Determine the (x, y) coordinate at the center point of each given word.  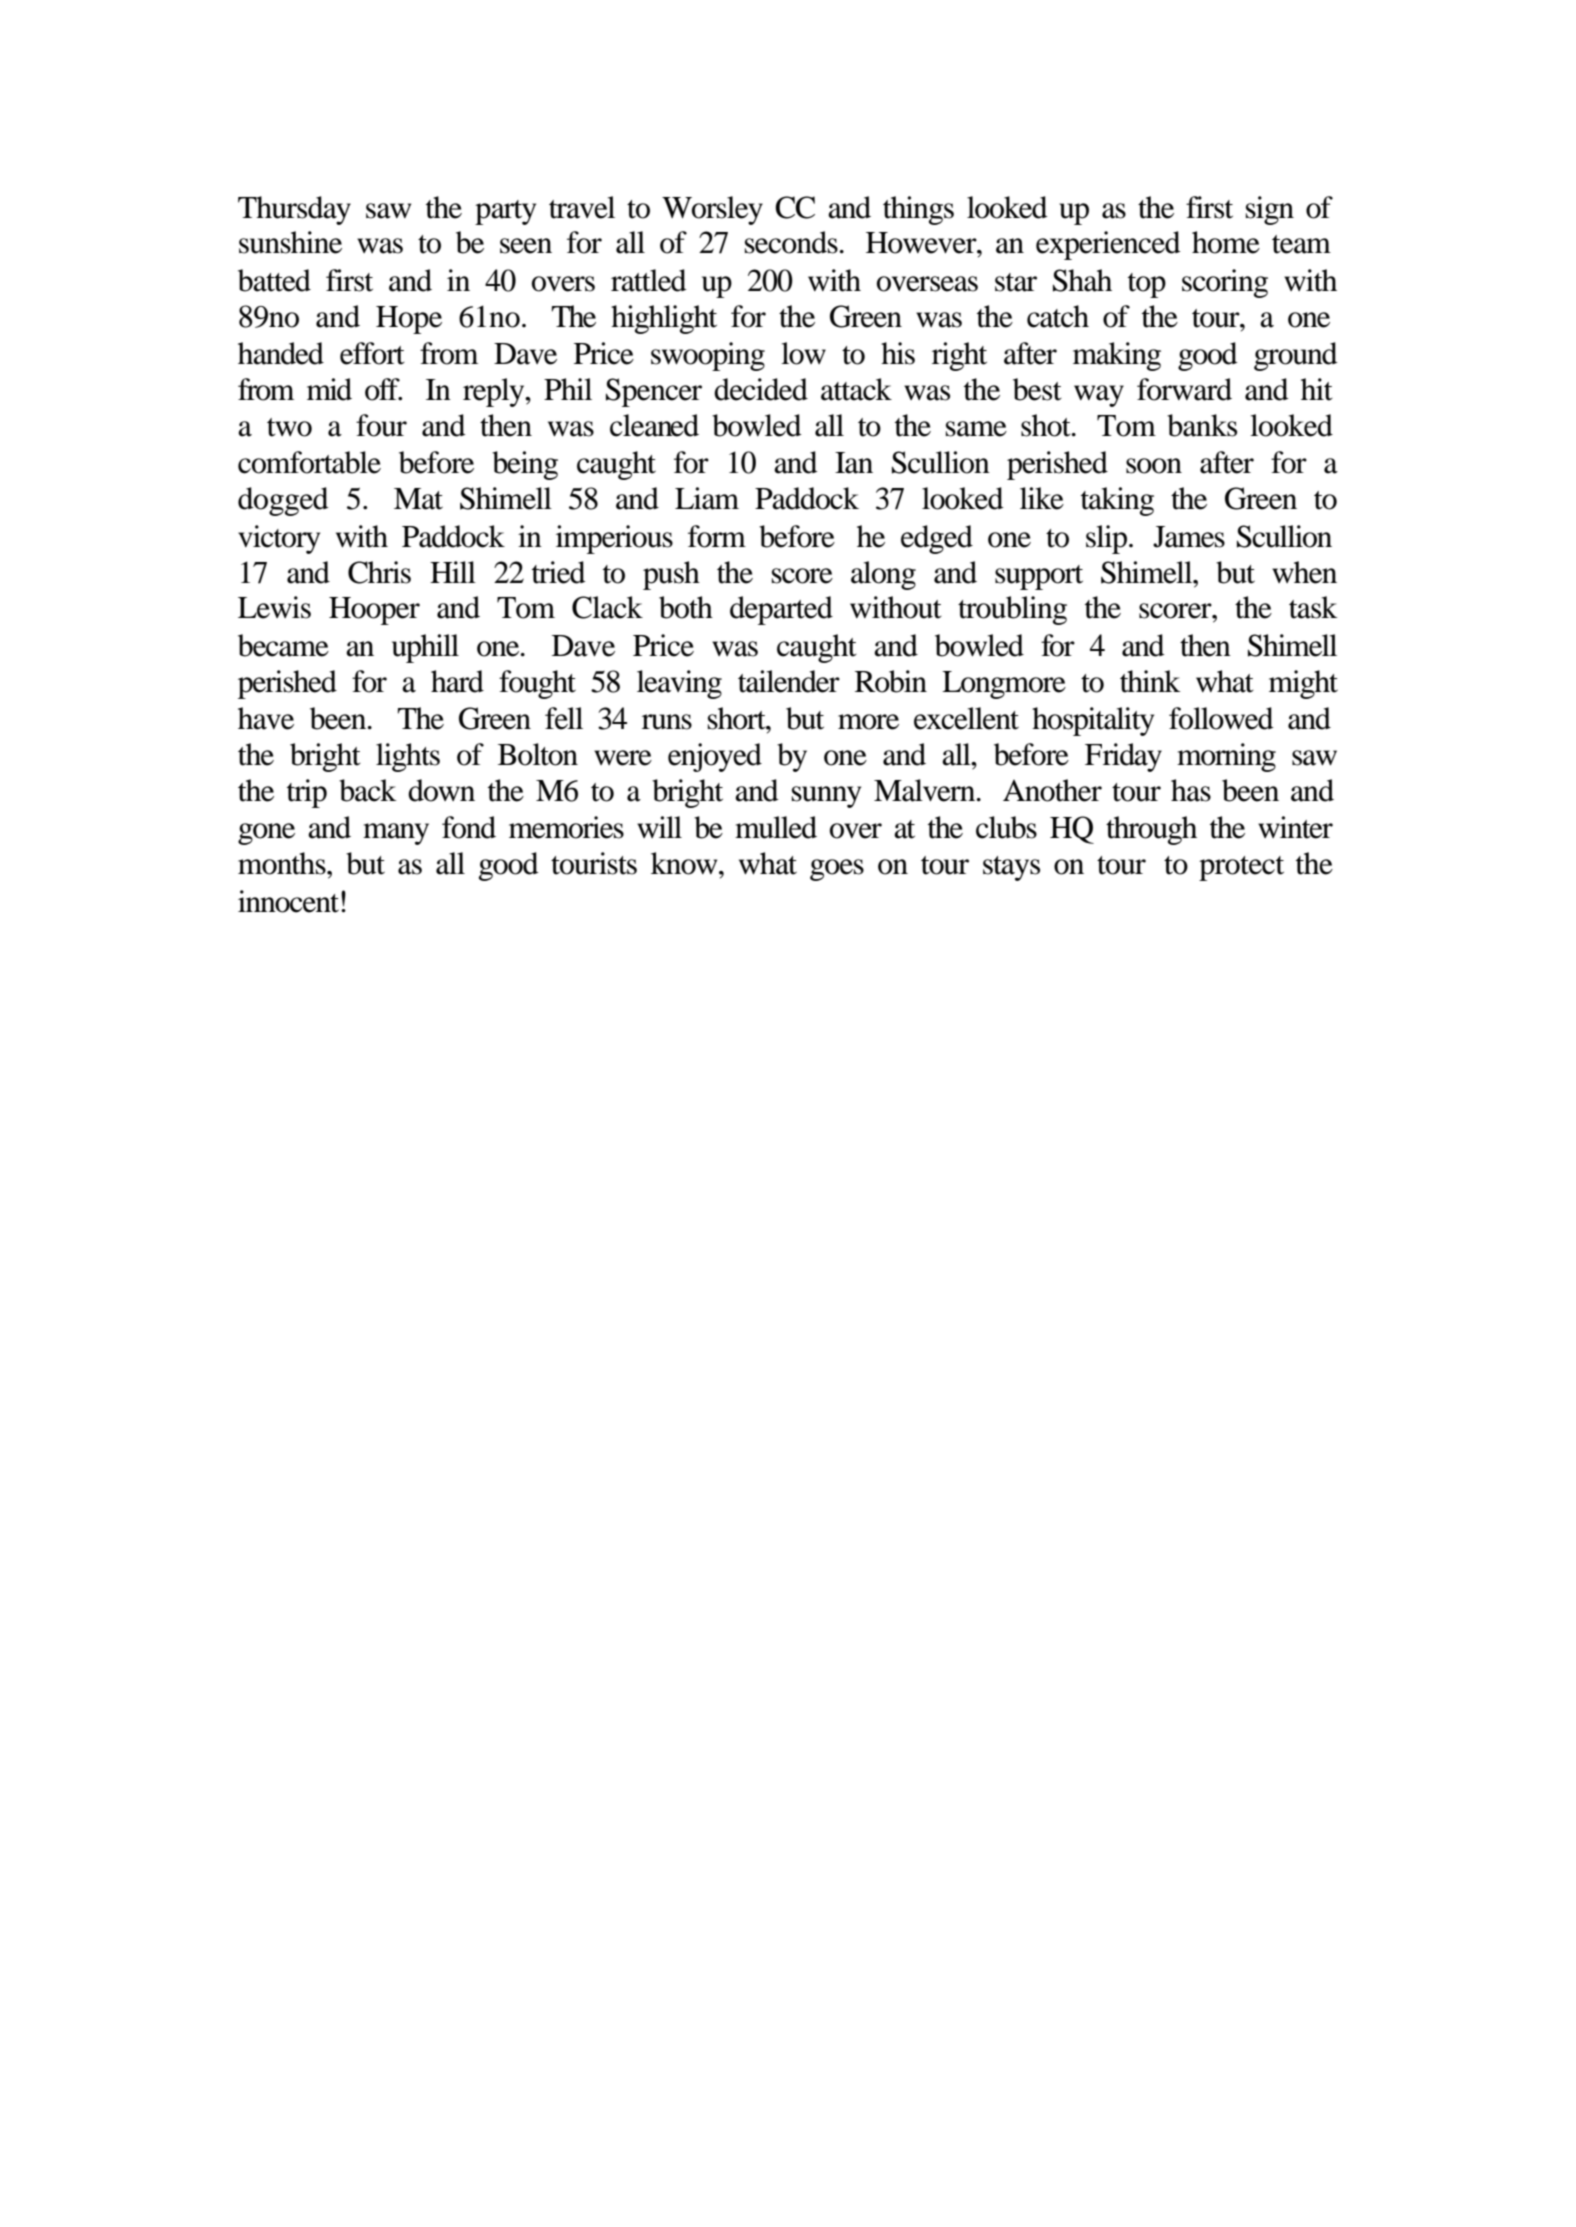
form (717, 536)
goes (837, 870)
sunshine (290, 242)
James (1189, 537)
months (283, 863)
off (383, 389)
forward (1184, 389)
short (738, 718)
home (1226, 242)
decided (761, 389)
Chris (379, 572)
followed (1221, 718)
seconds (791, 242)
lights (408, 757)
